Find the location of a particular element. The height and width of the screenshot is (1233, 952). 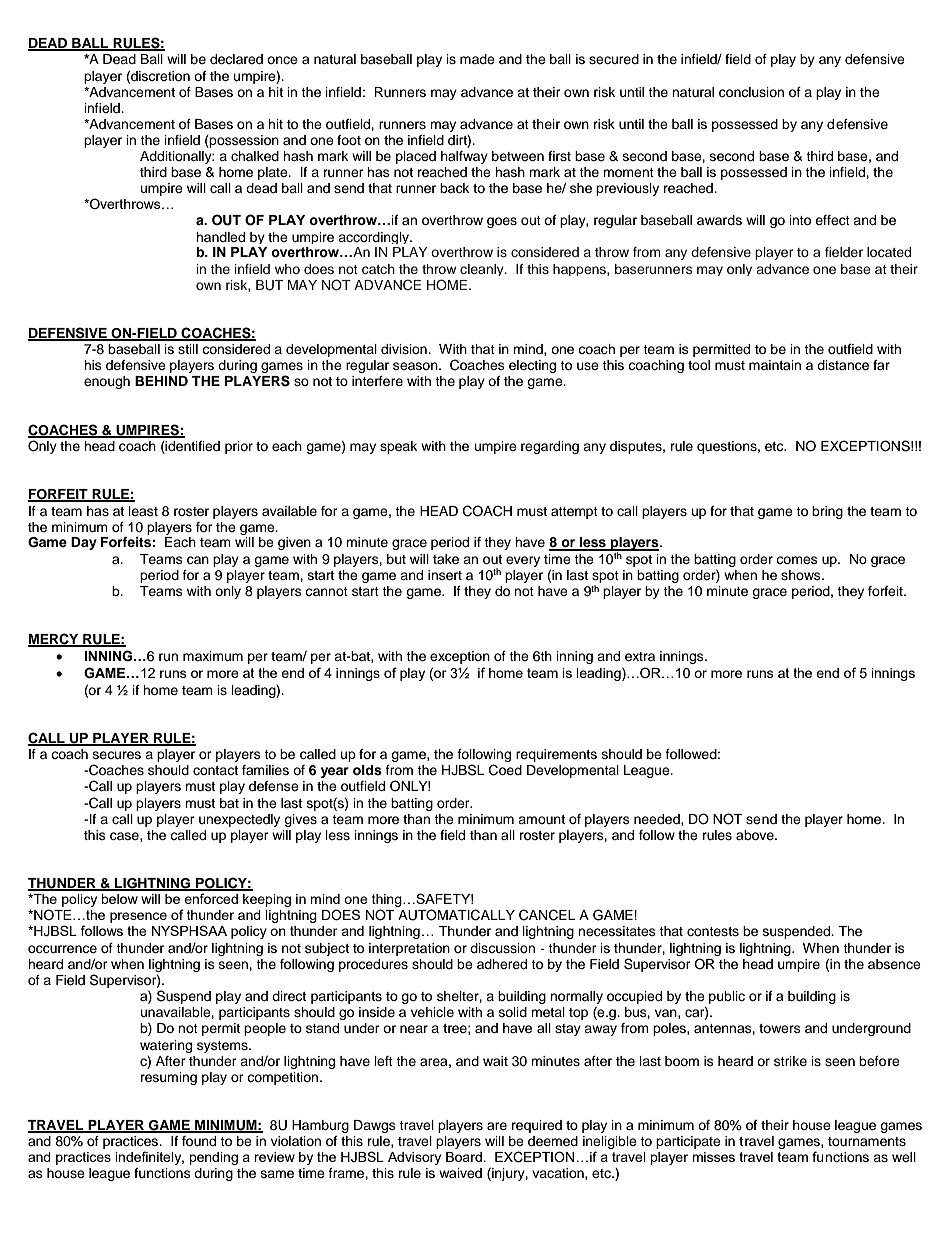

Coed is located at coordinates (505, 770).
